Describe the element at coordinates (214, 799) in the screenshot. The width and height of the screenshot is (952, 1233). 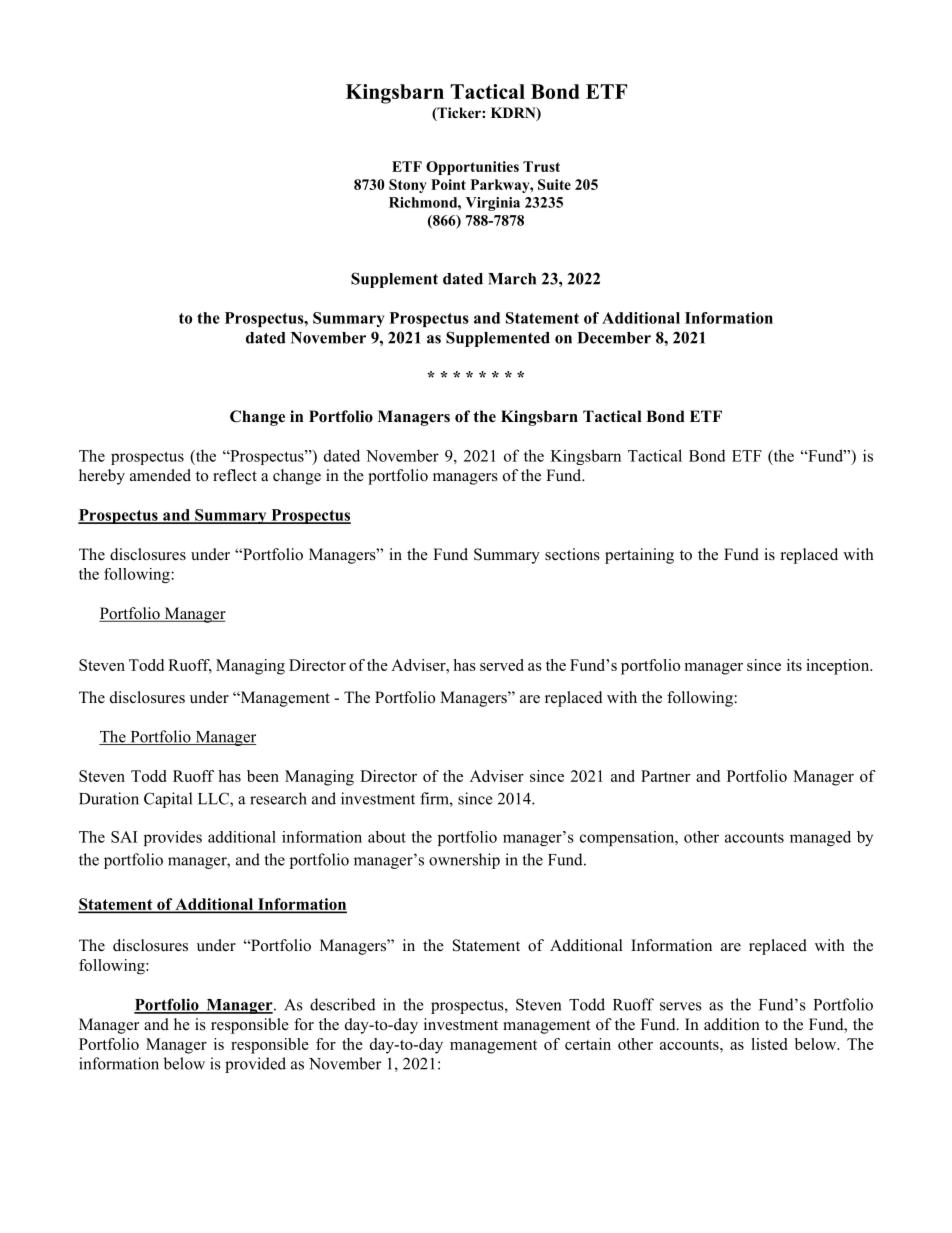
I see `LLC` at that location.
